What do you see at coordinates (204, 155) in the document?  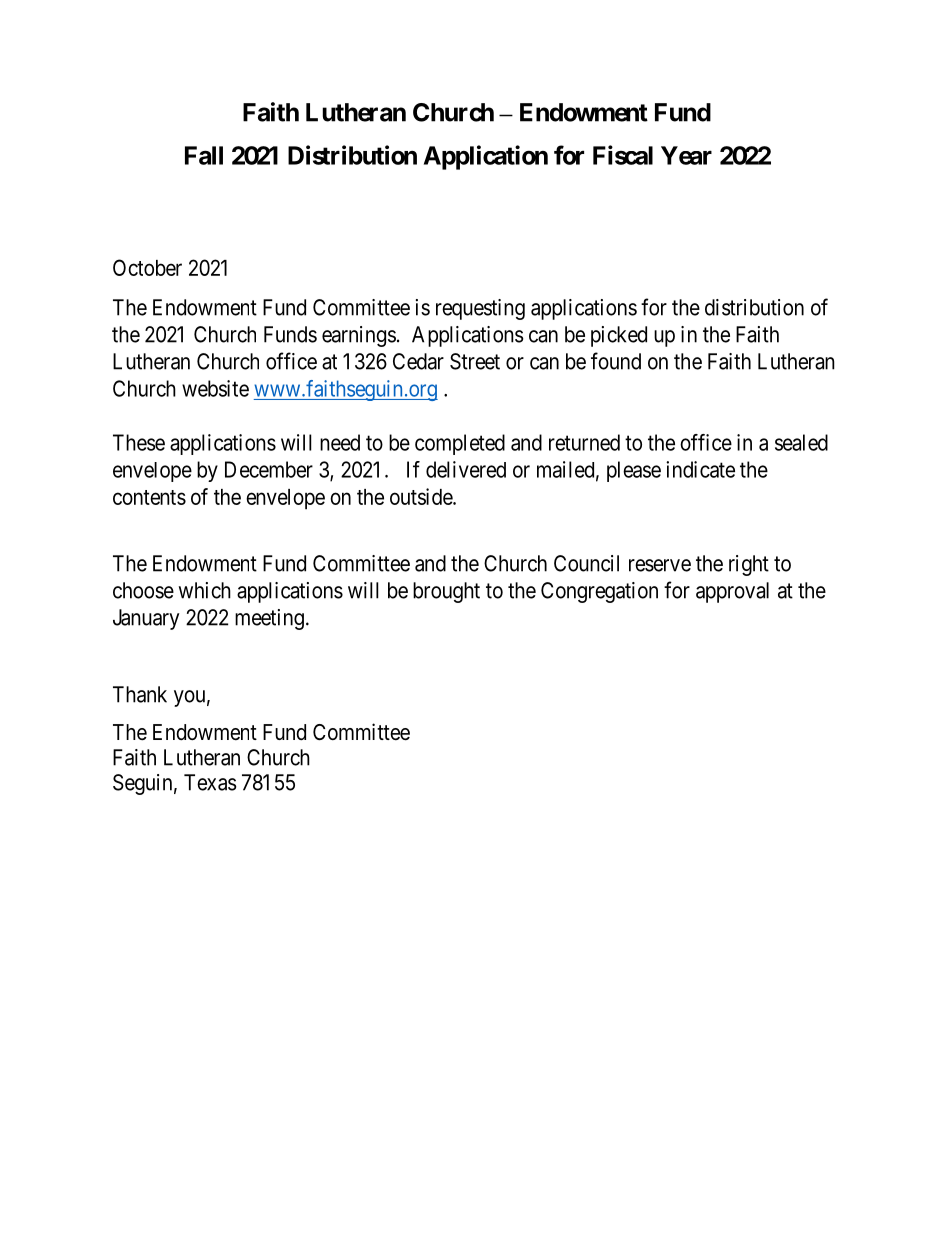 I see `Fall` at bounding box center [204, 155].
